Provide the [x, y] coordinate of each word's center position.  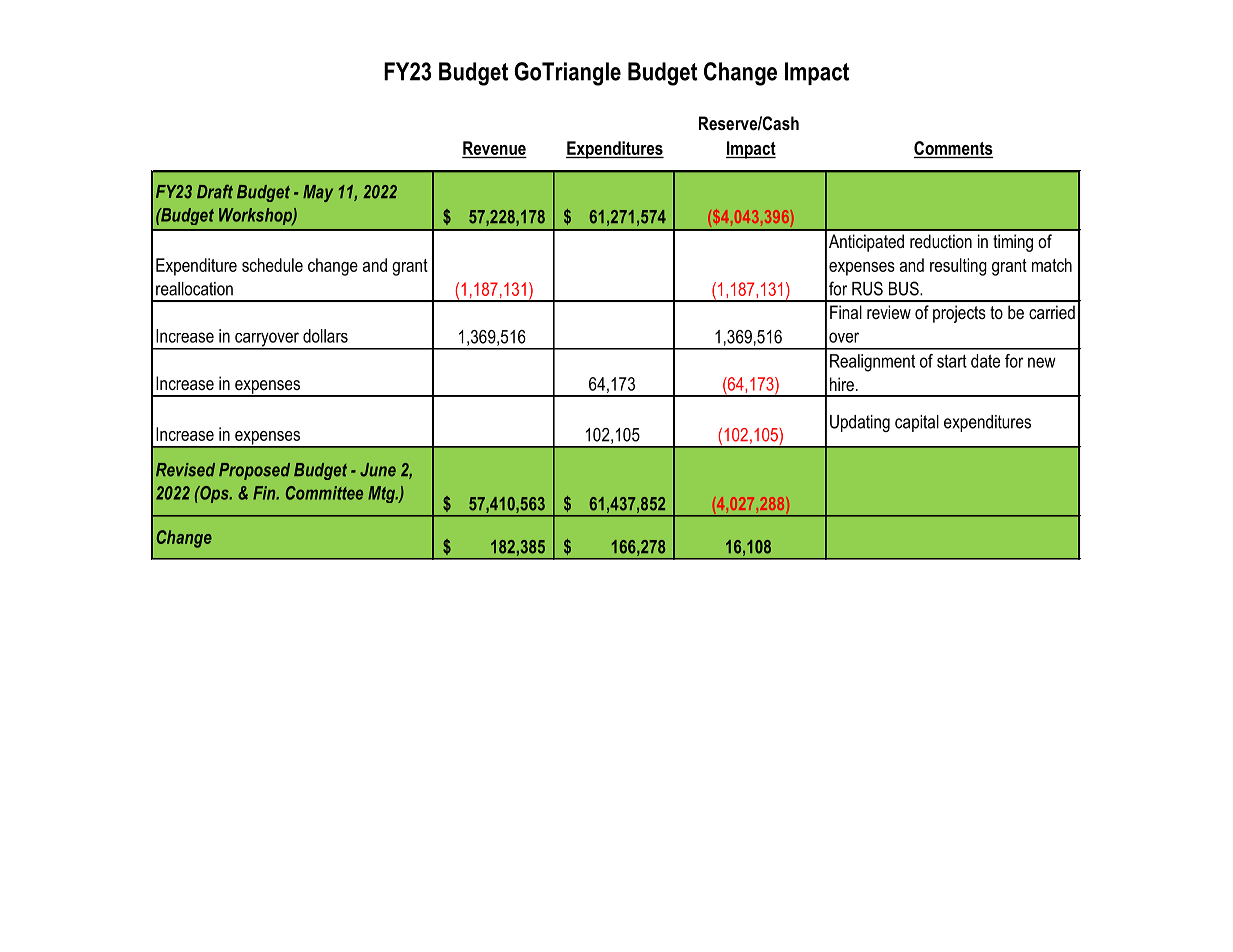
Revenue [494, 148]
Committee [324, 493]
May [318, 193]
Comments [953, 148]
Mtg [382, 494]
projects [959, 314]
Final [846, 312]
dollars [325, 336]
